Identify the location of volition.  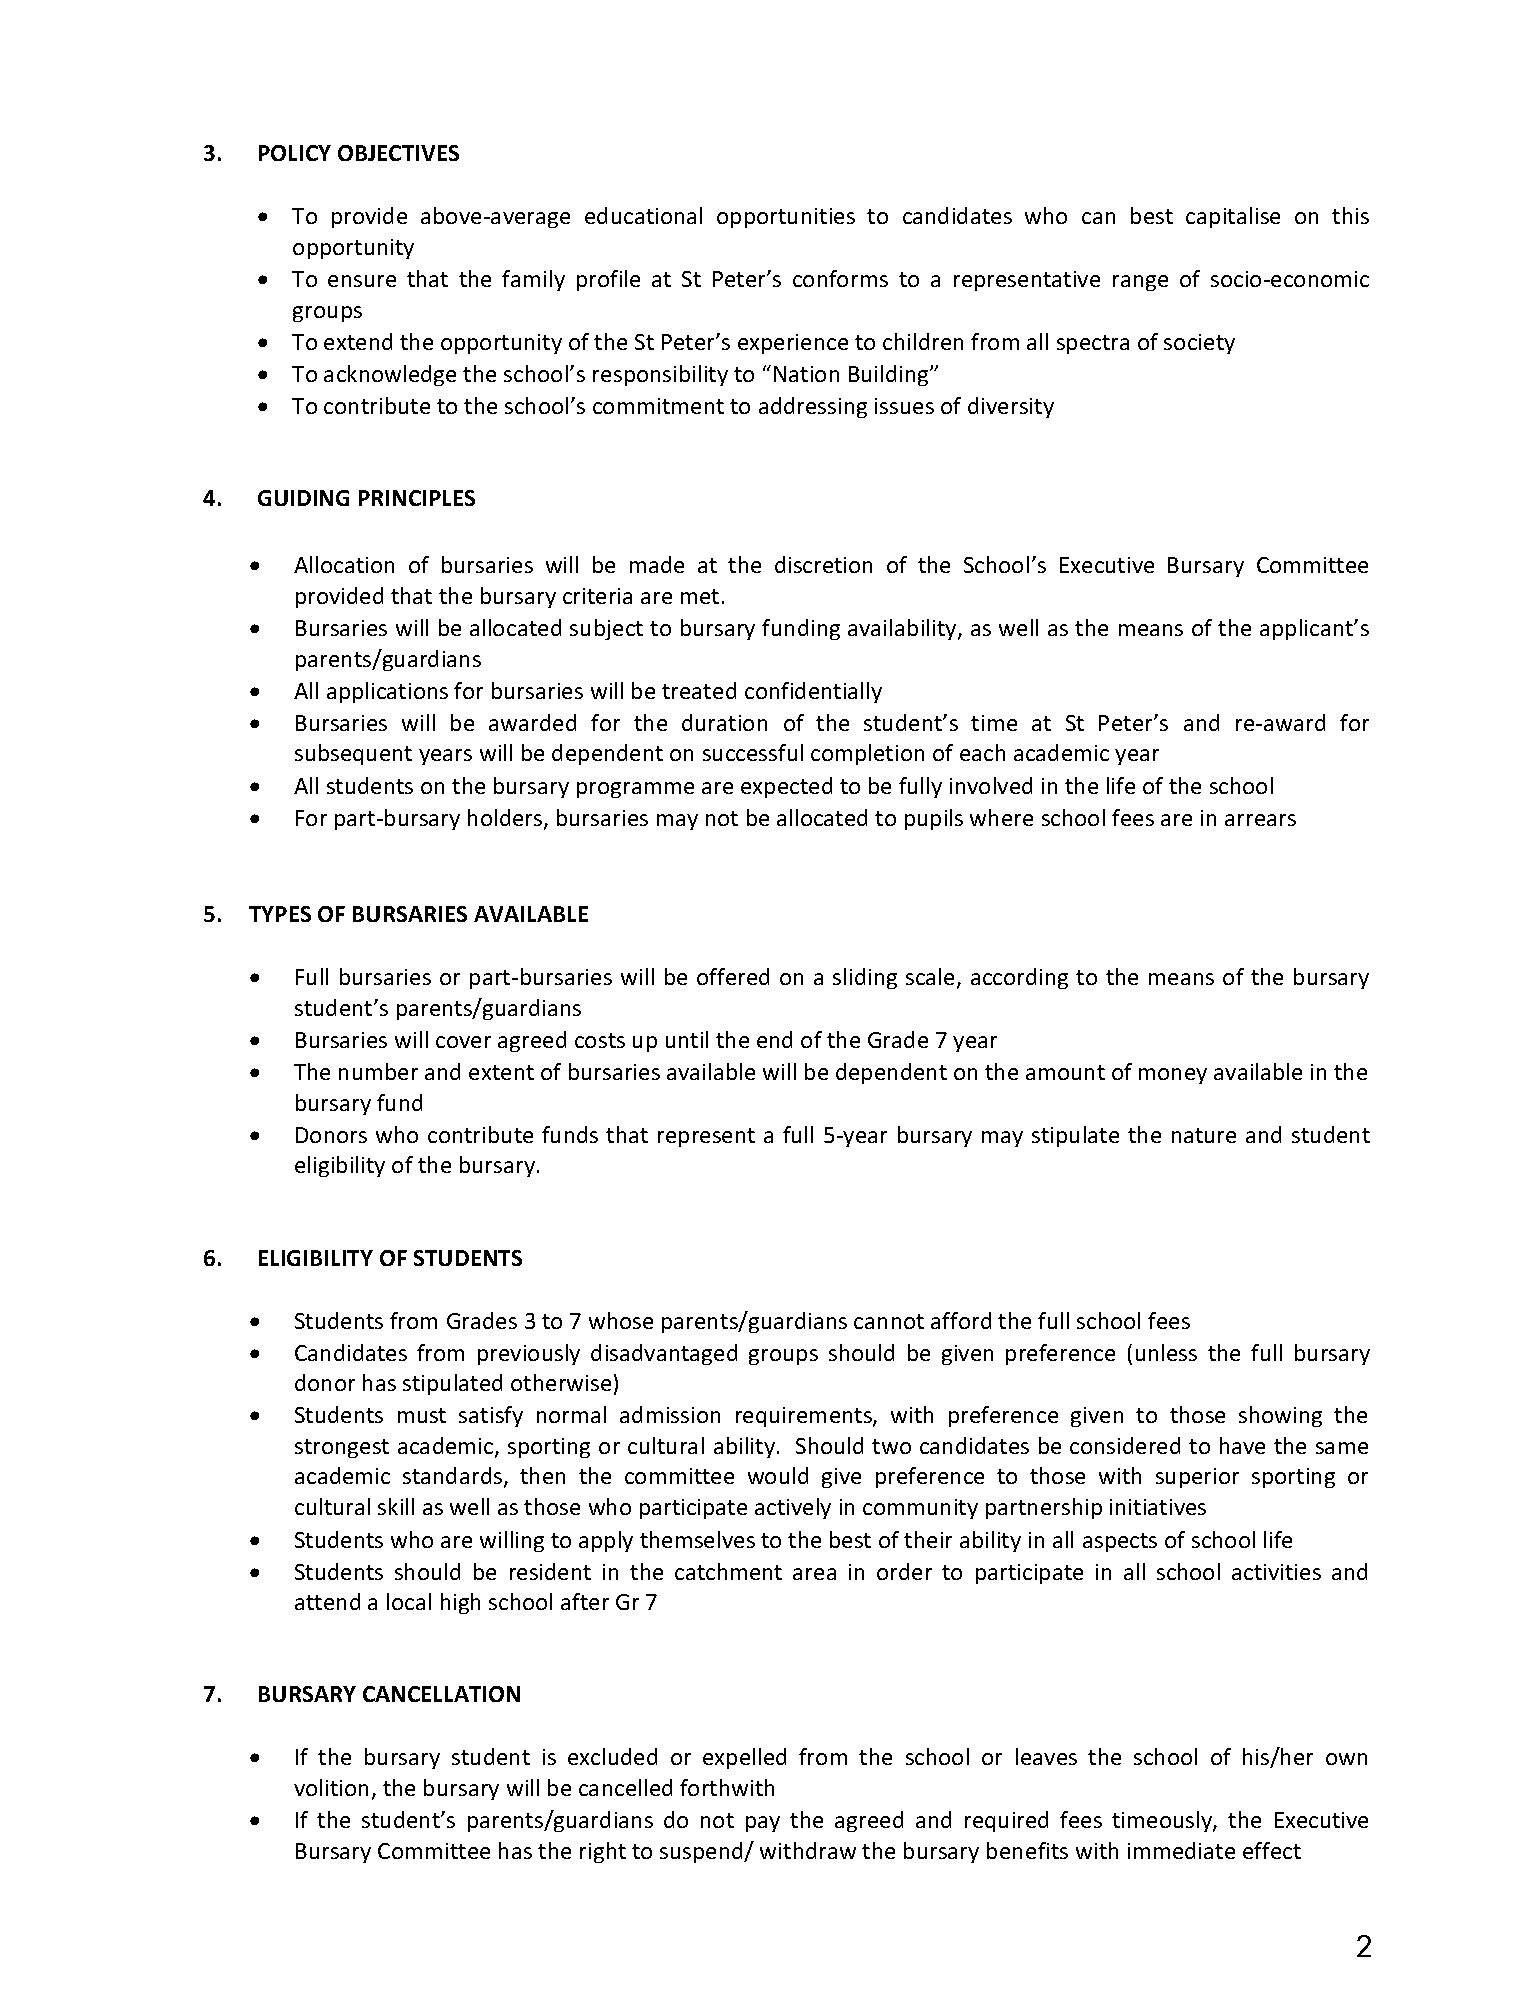
(331, 1787).
